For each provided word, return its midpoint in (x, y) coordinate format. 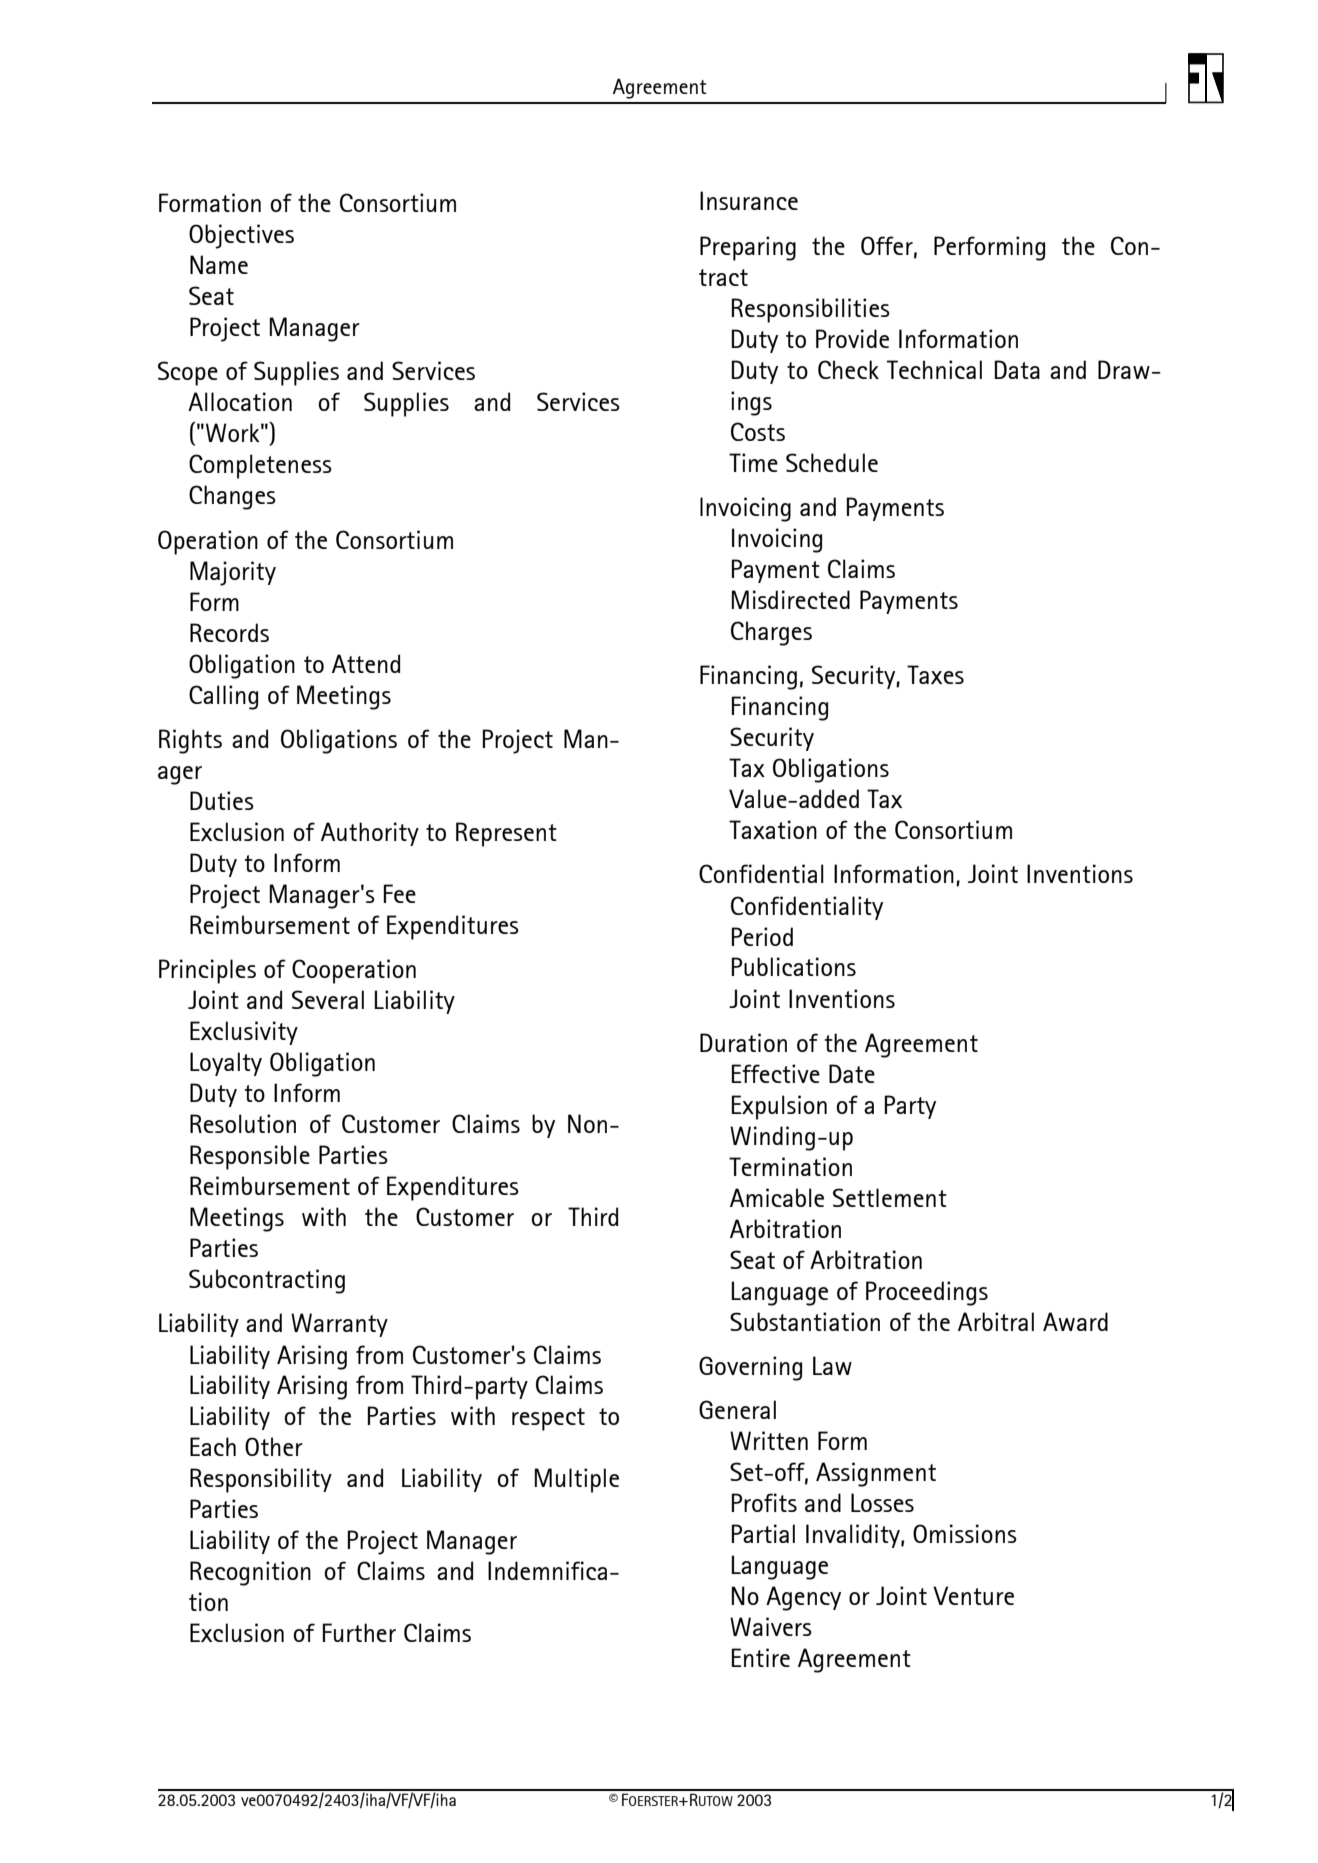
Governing (750, 1368)
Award (1075, 1321)
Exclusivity (244, 1033)
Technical (934, 369)
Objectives (241, 236)
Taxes (935, 674)
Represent (506, 834)
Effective (775, 1073)
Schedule (832, 462)
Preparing (748, 248)
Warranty (339, 1325)
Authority (370, 834)
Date (852, 1073)
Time (753, 462)
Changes (232, 497)
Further (359, 1632)
